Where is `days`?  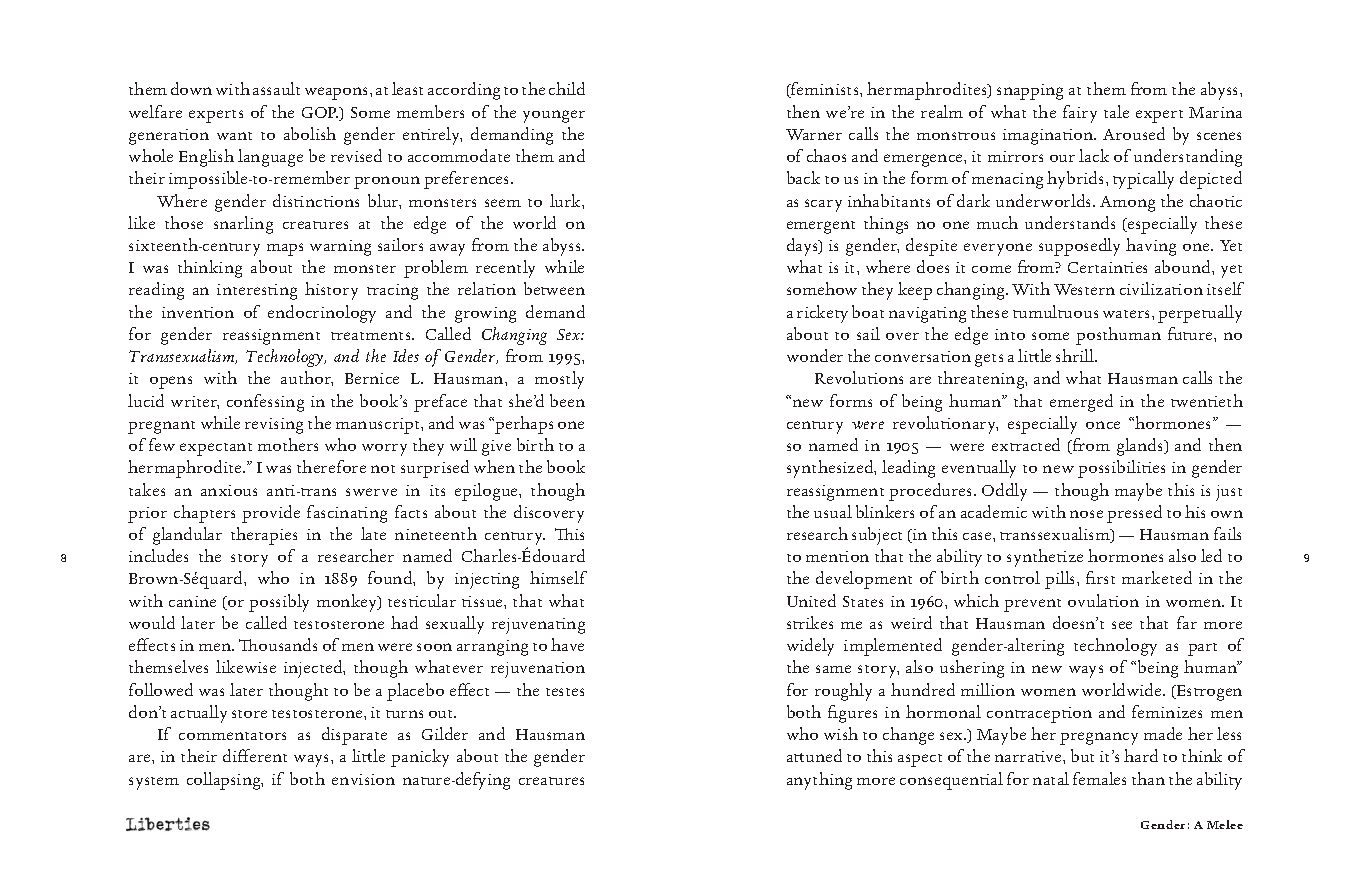
days is located at coordinates (803, 247).
